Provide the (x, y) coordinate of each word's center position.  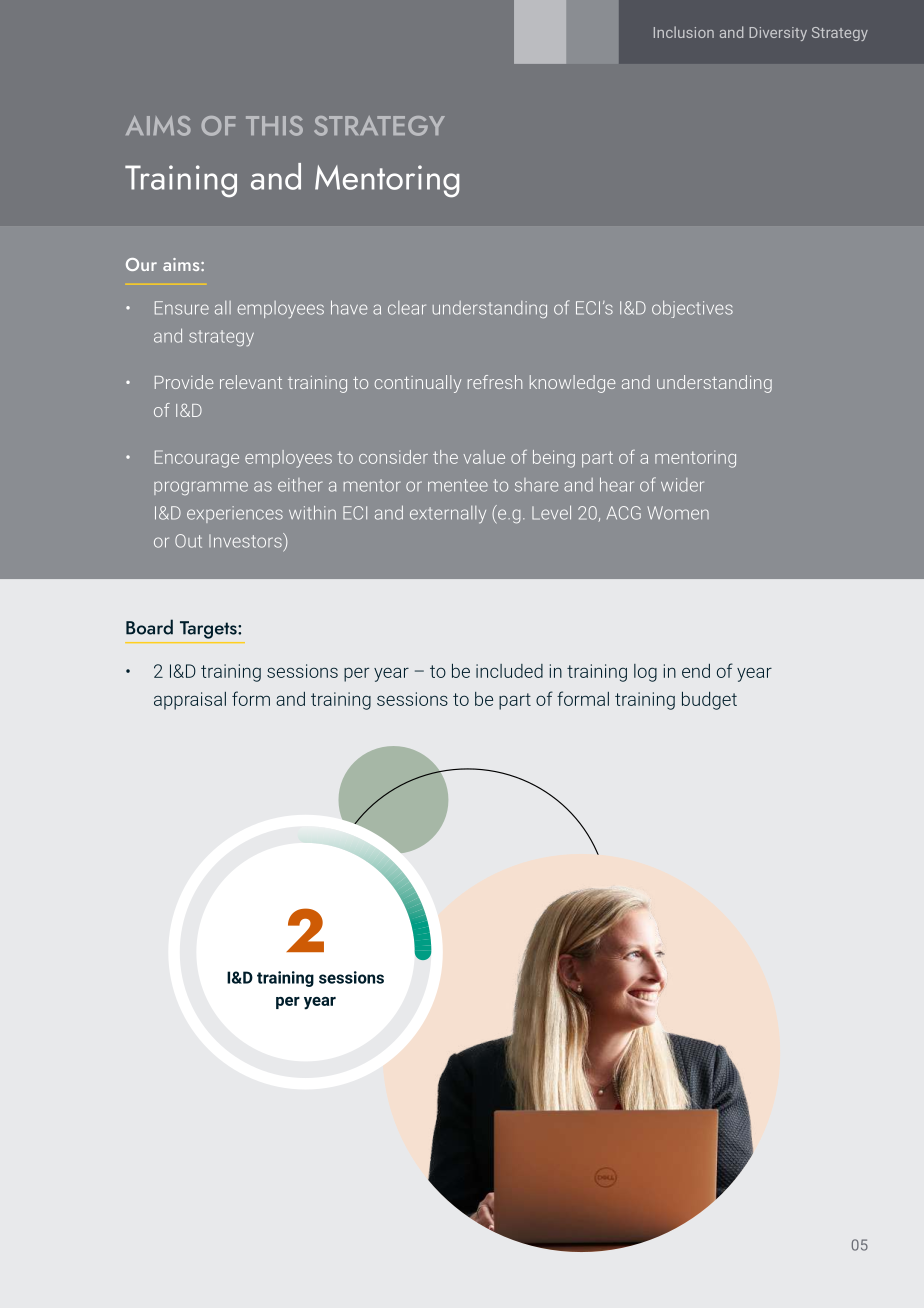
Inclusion (684, 32)
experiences (235, 514)
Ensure (182, 308)
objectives (692, 309)
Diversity (778, 34)
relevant (251, 382)
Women (678, 513)
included (509, 671)
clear (407, 308)
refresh (495, 382)
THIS (274, 126)
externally (448, 515)
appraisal (190, 701)
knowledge (572, 384)
